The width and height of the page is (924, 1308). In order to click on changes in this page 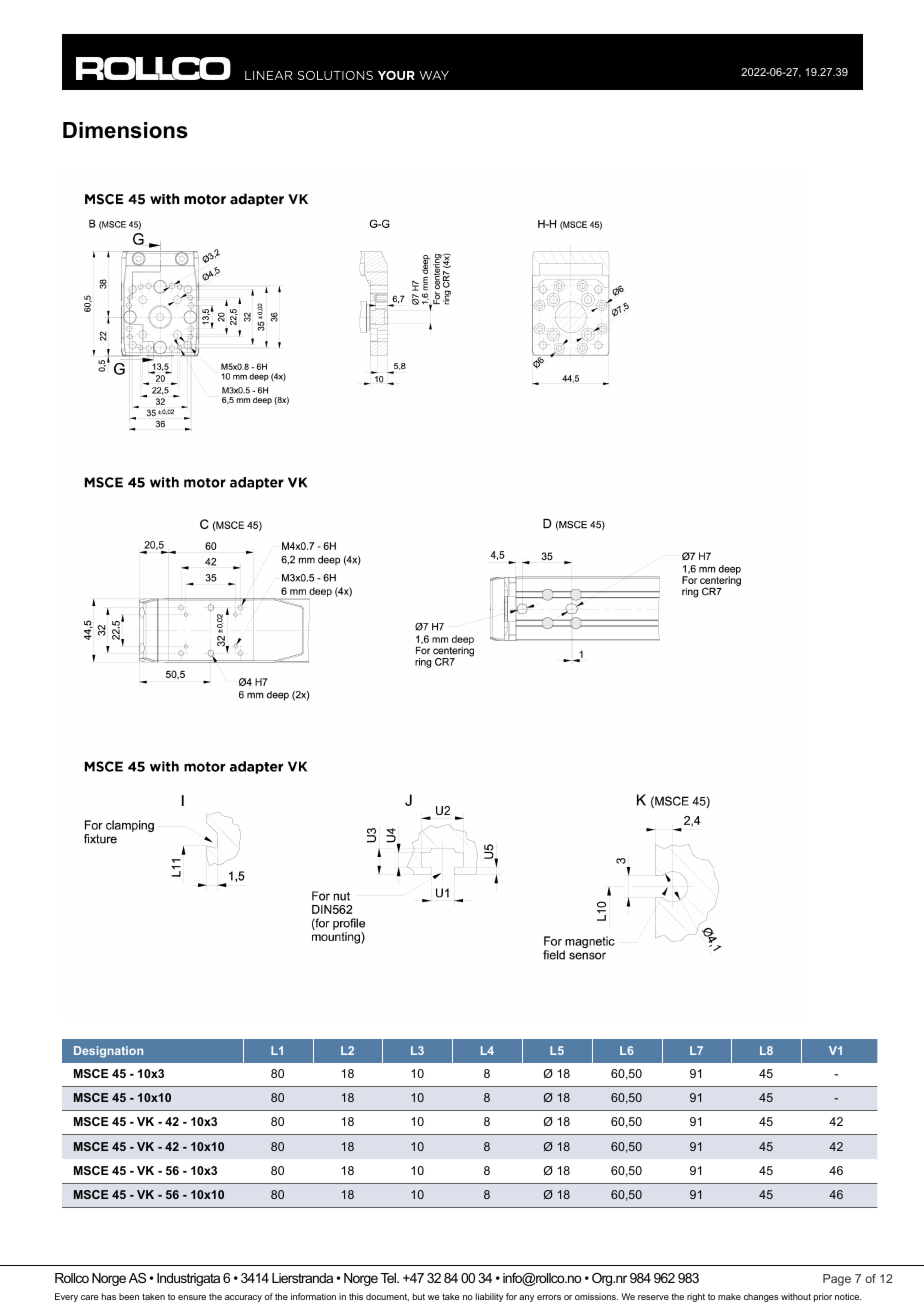, I will do `click(761, 1297)`.
